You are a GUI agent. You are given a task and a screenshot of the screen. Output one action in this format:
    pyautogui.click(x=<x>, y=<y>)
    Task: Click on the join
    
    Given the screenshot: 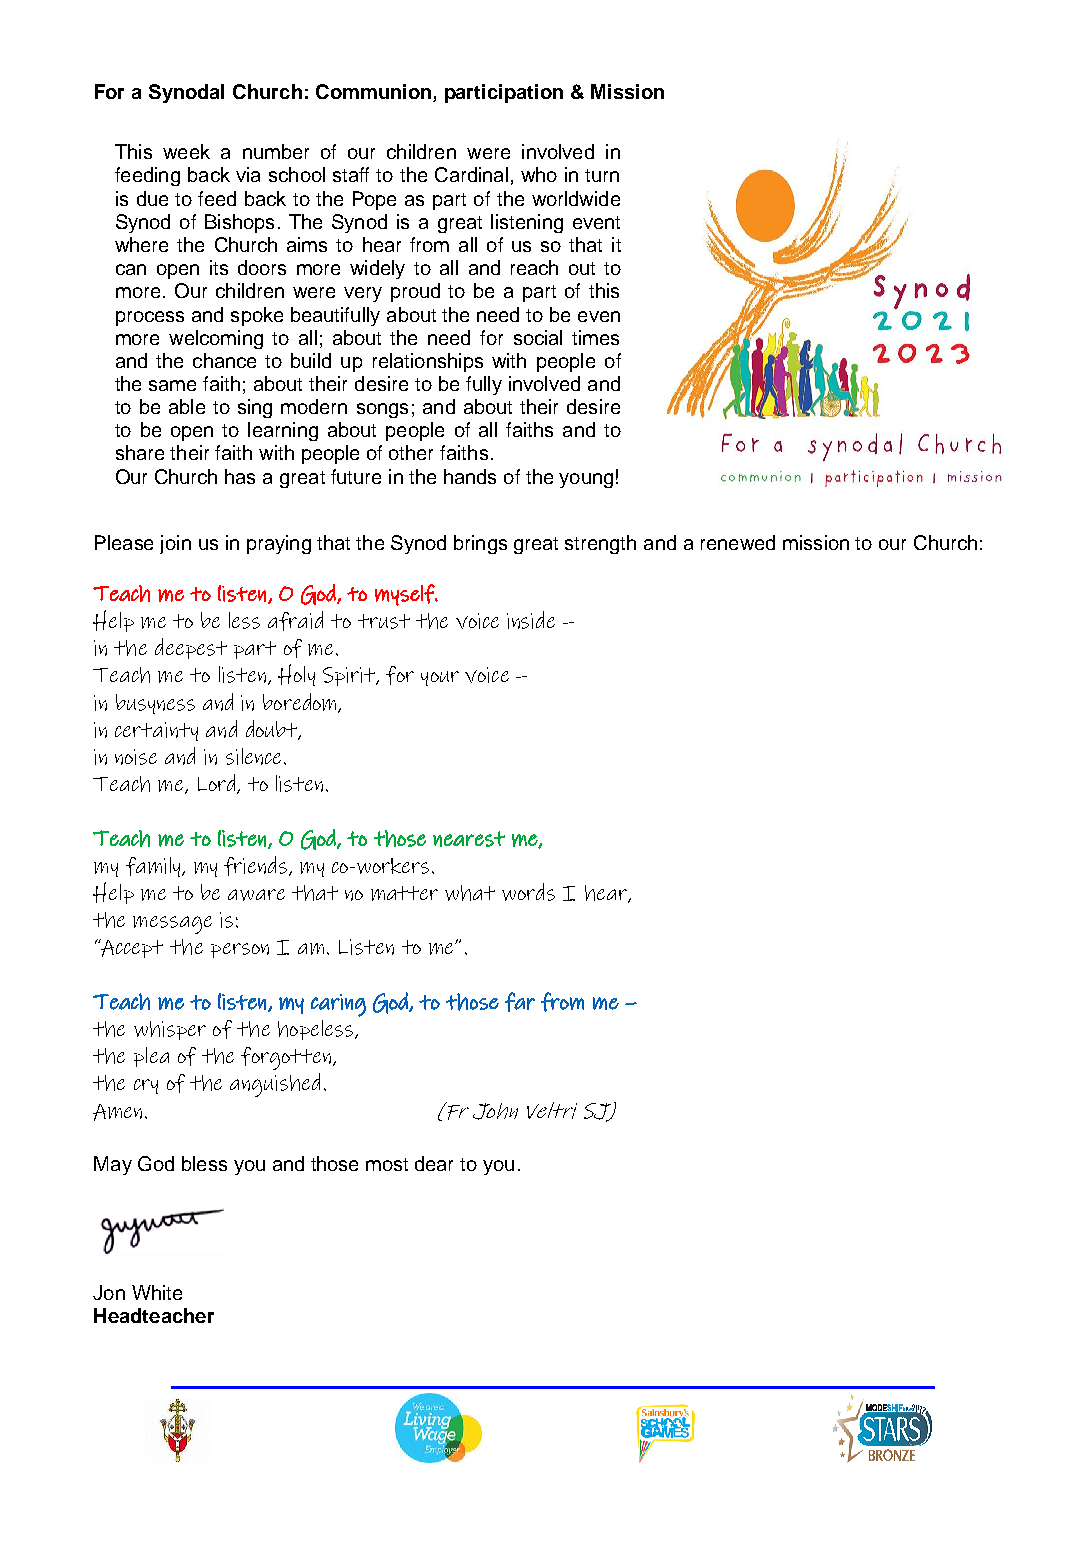 What is the action you would take?
    pyautogui.click(x=175, y=544)
